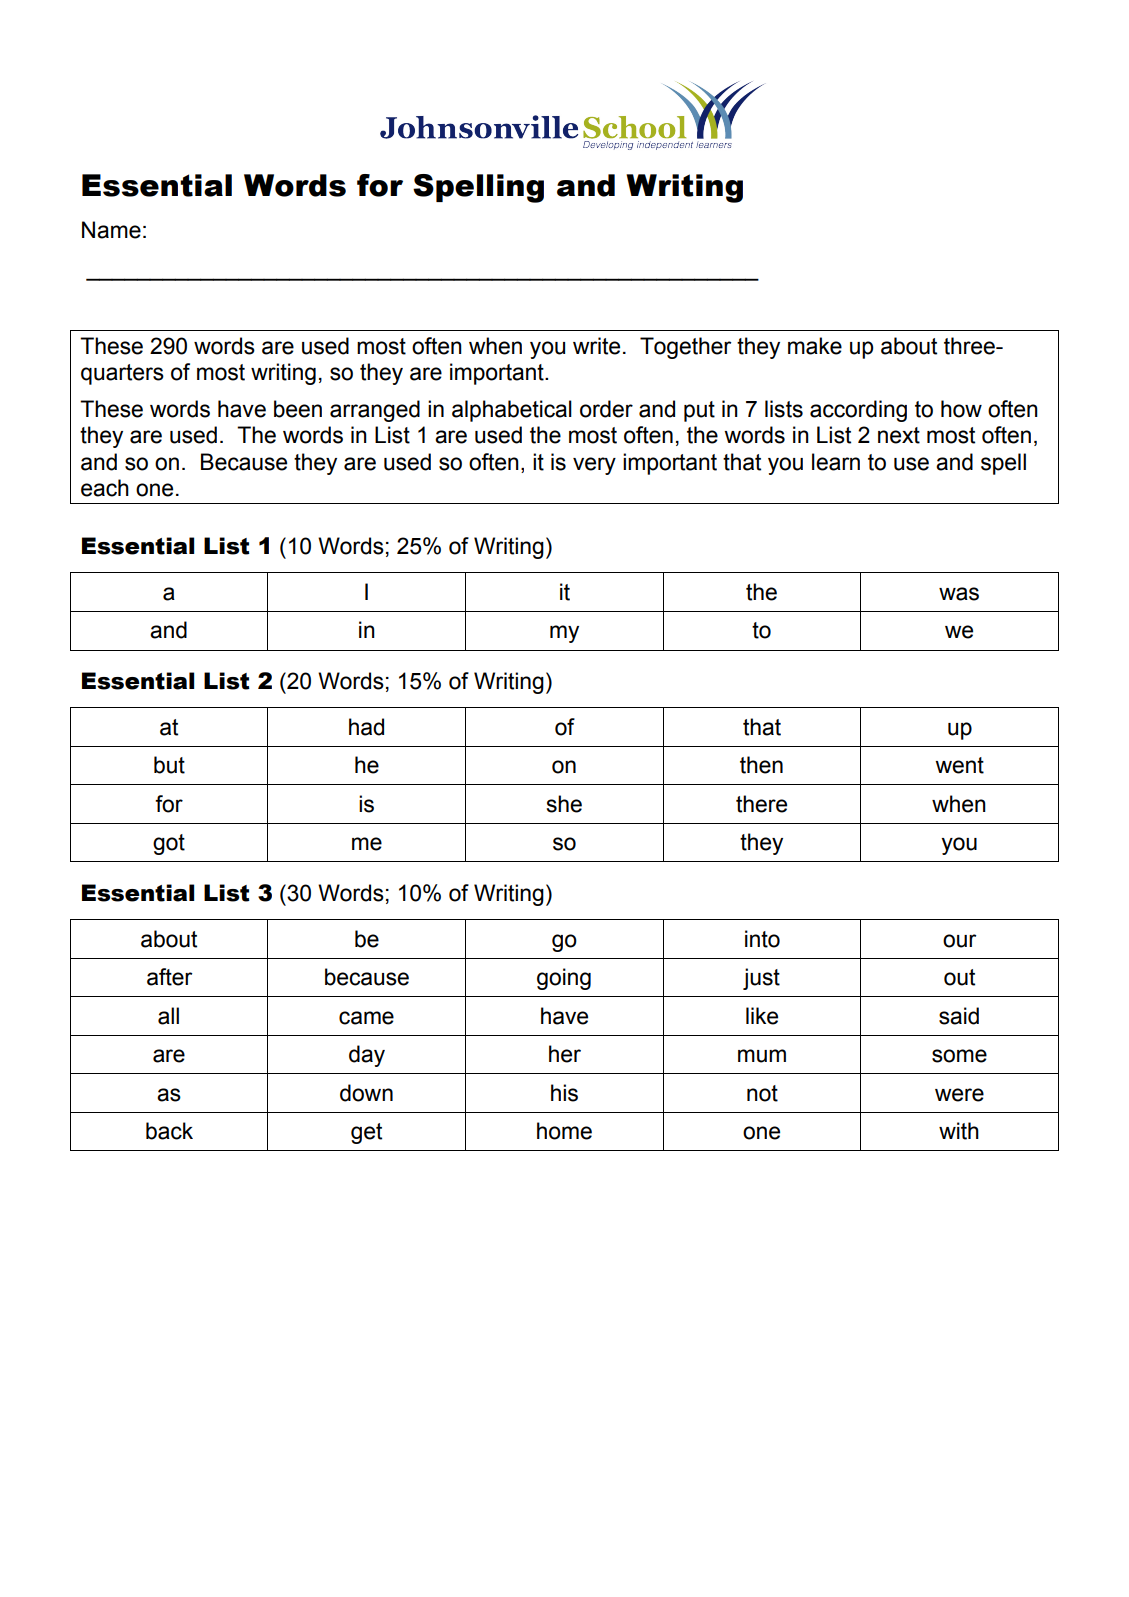 The image size is (1129, 1597). I want to click on but, so click(169, 765).
